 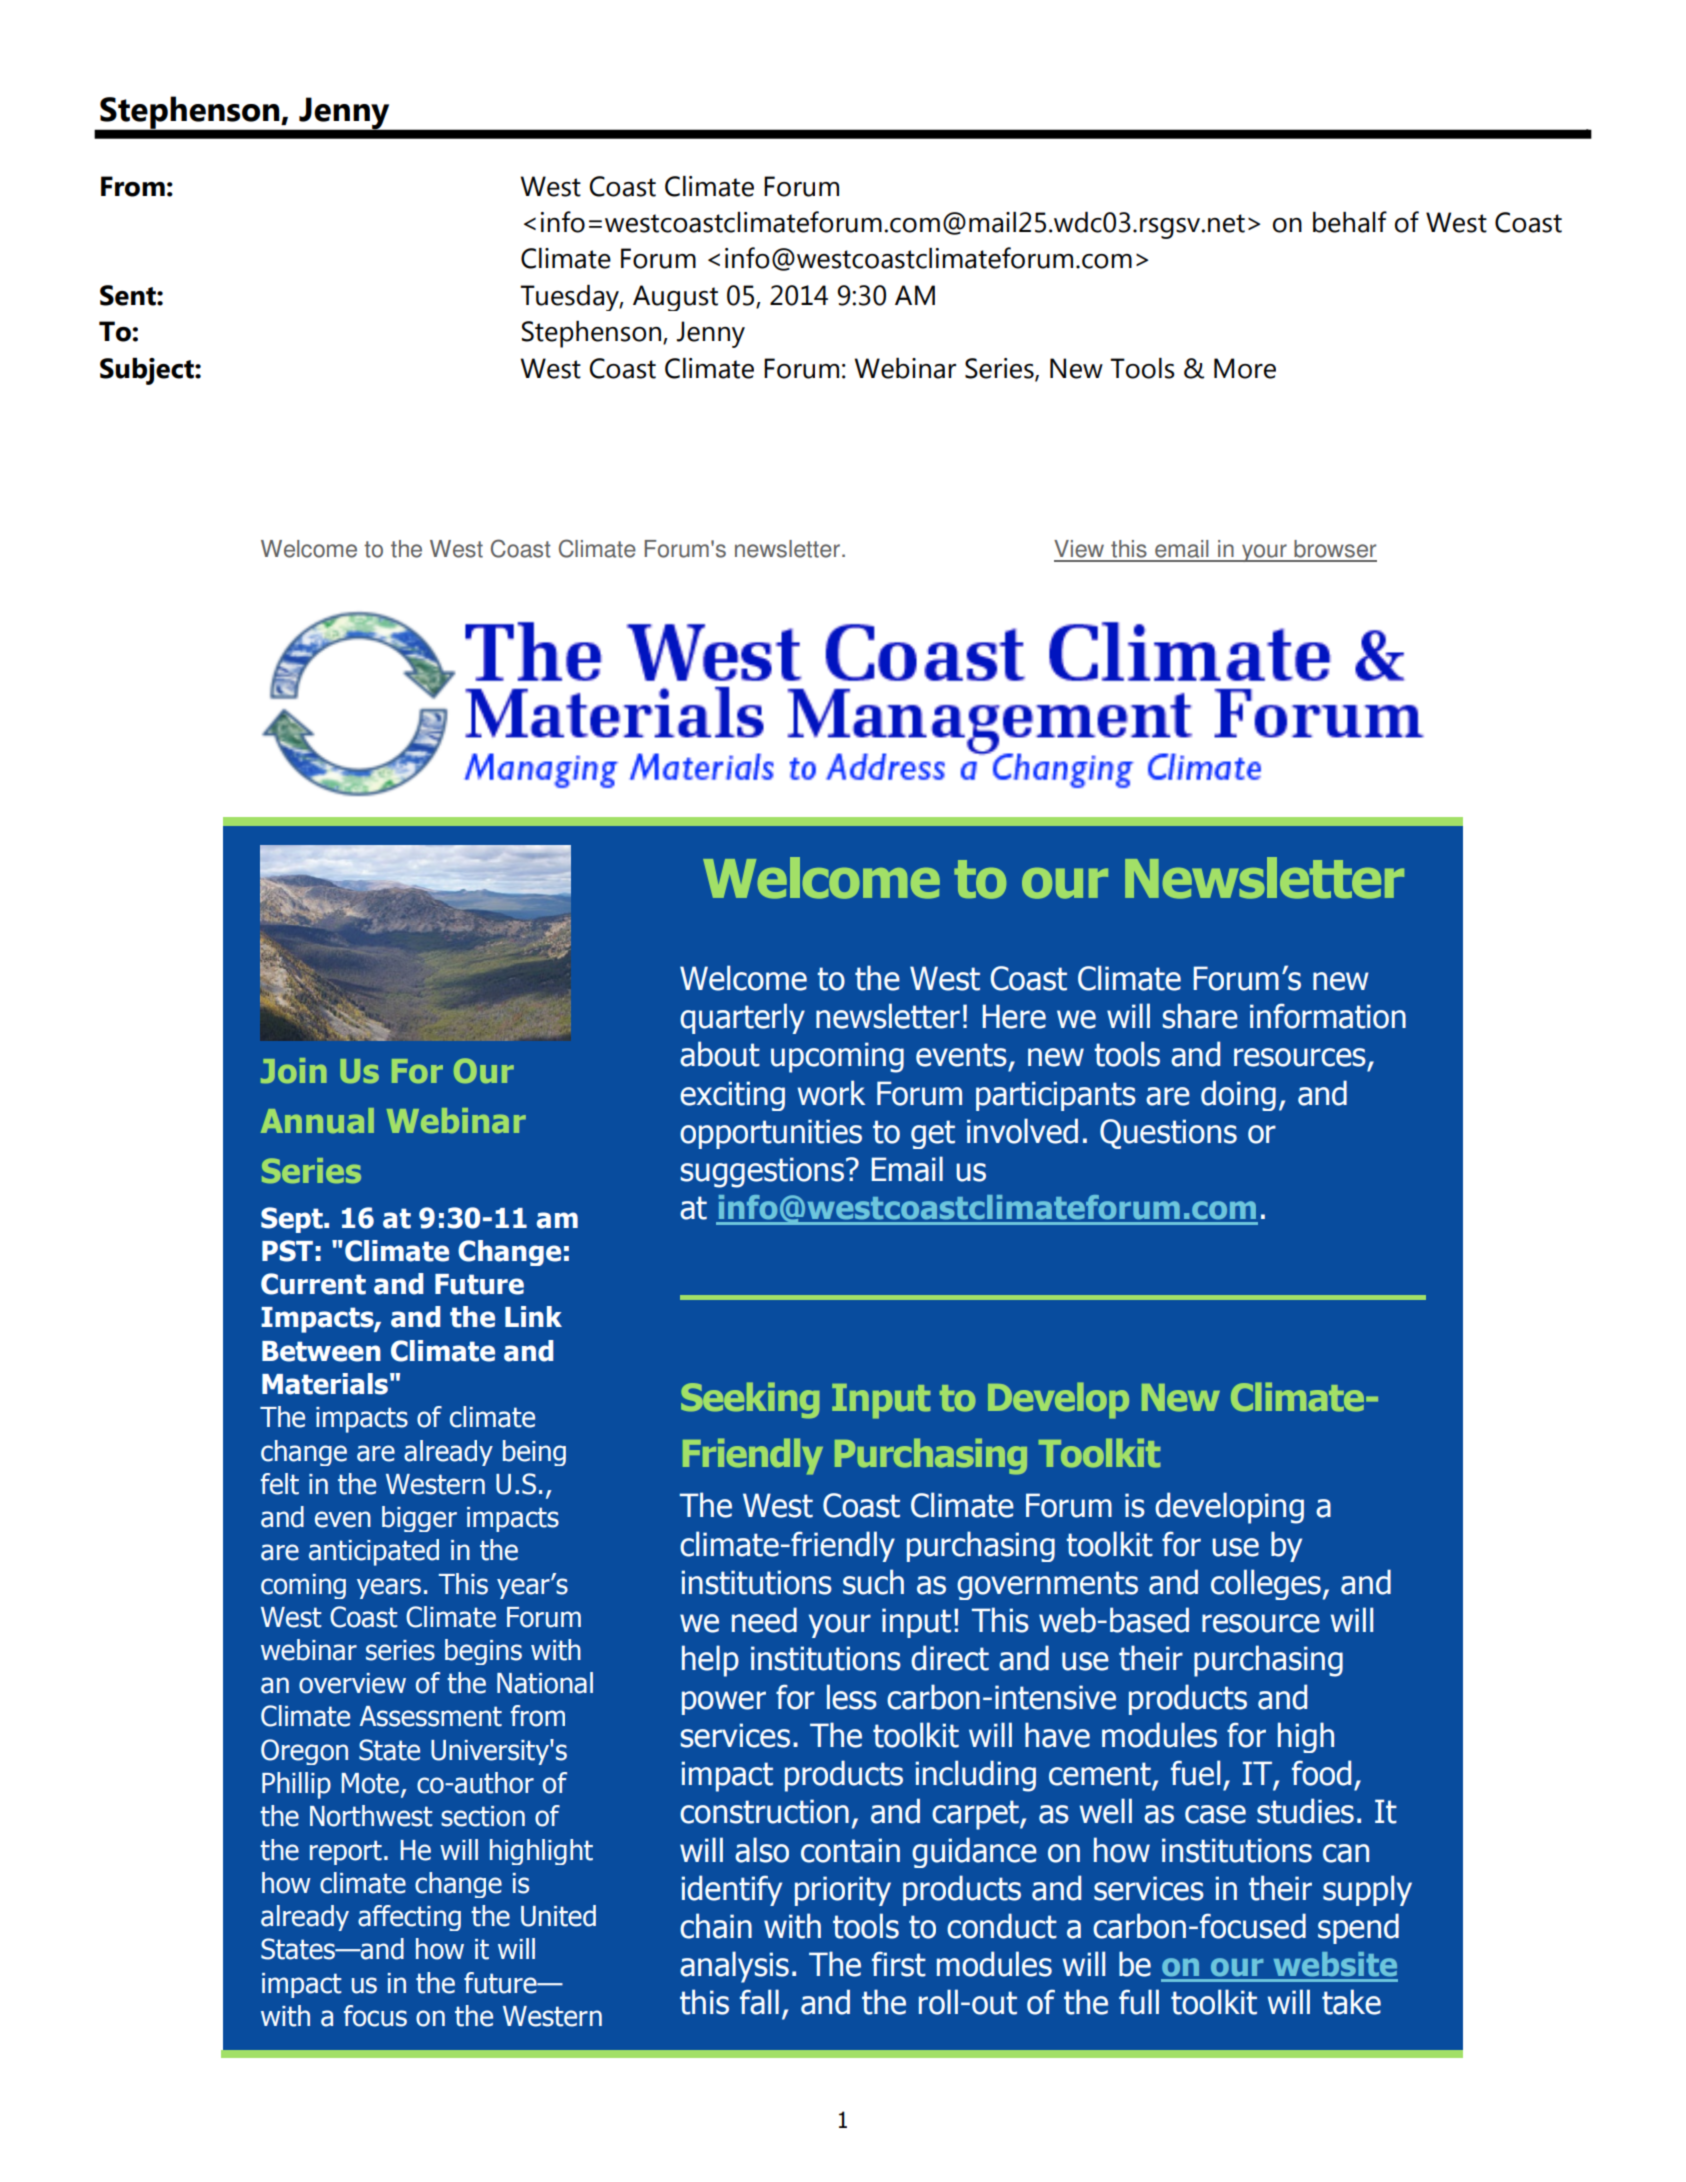 I want to click on affecting, so click(x=409, y=1918).
